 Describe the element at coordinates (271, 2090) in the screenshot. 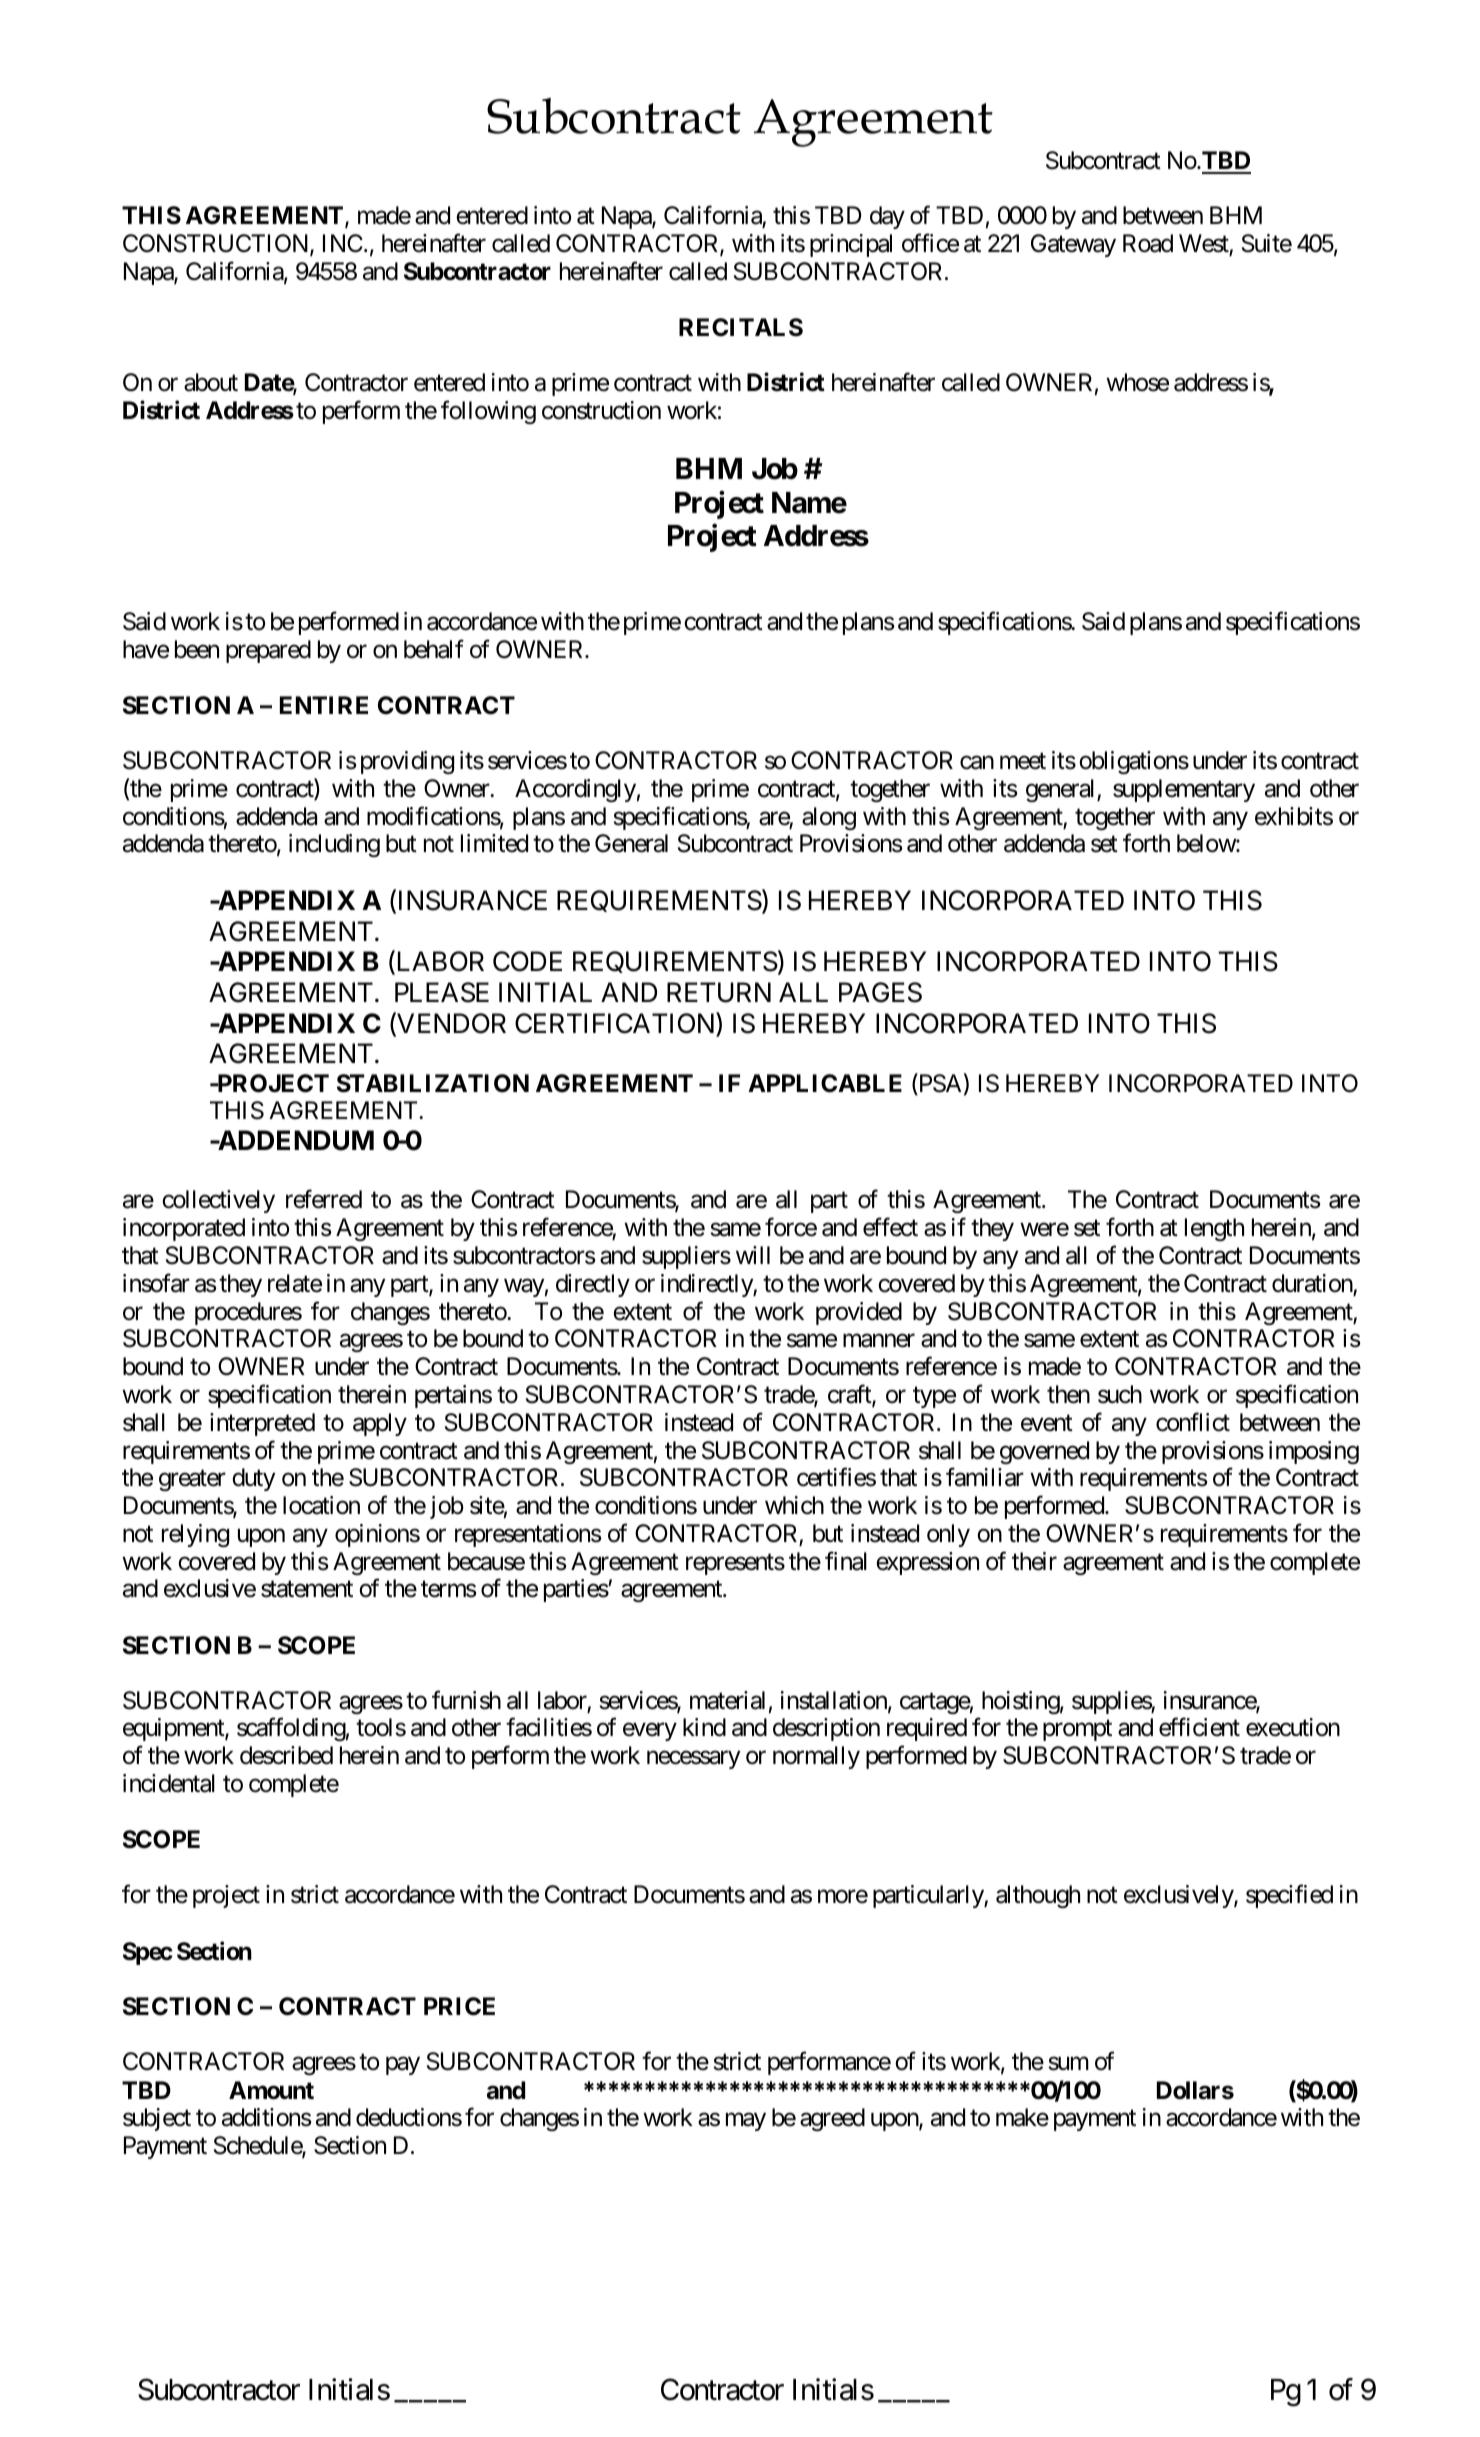

I see `Amount` at that location.
